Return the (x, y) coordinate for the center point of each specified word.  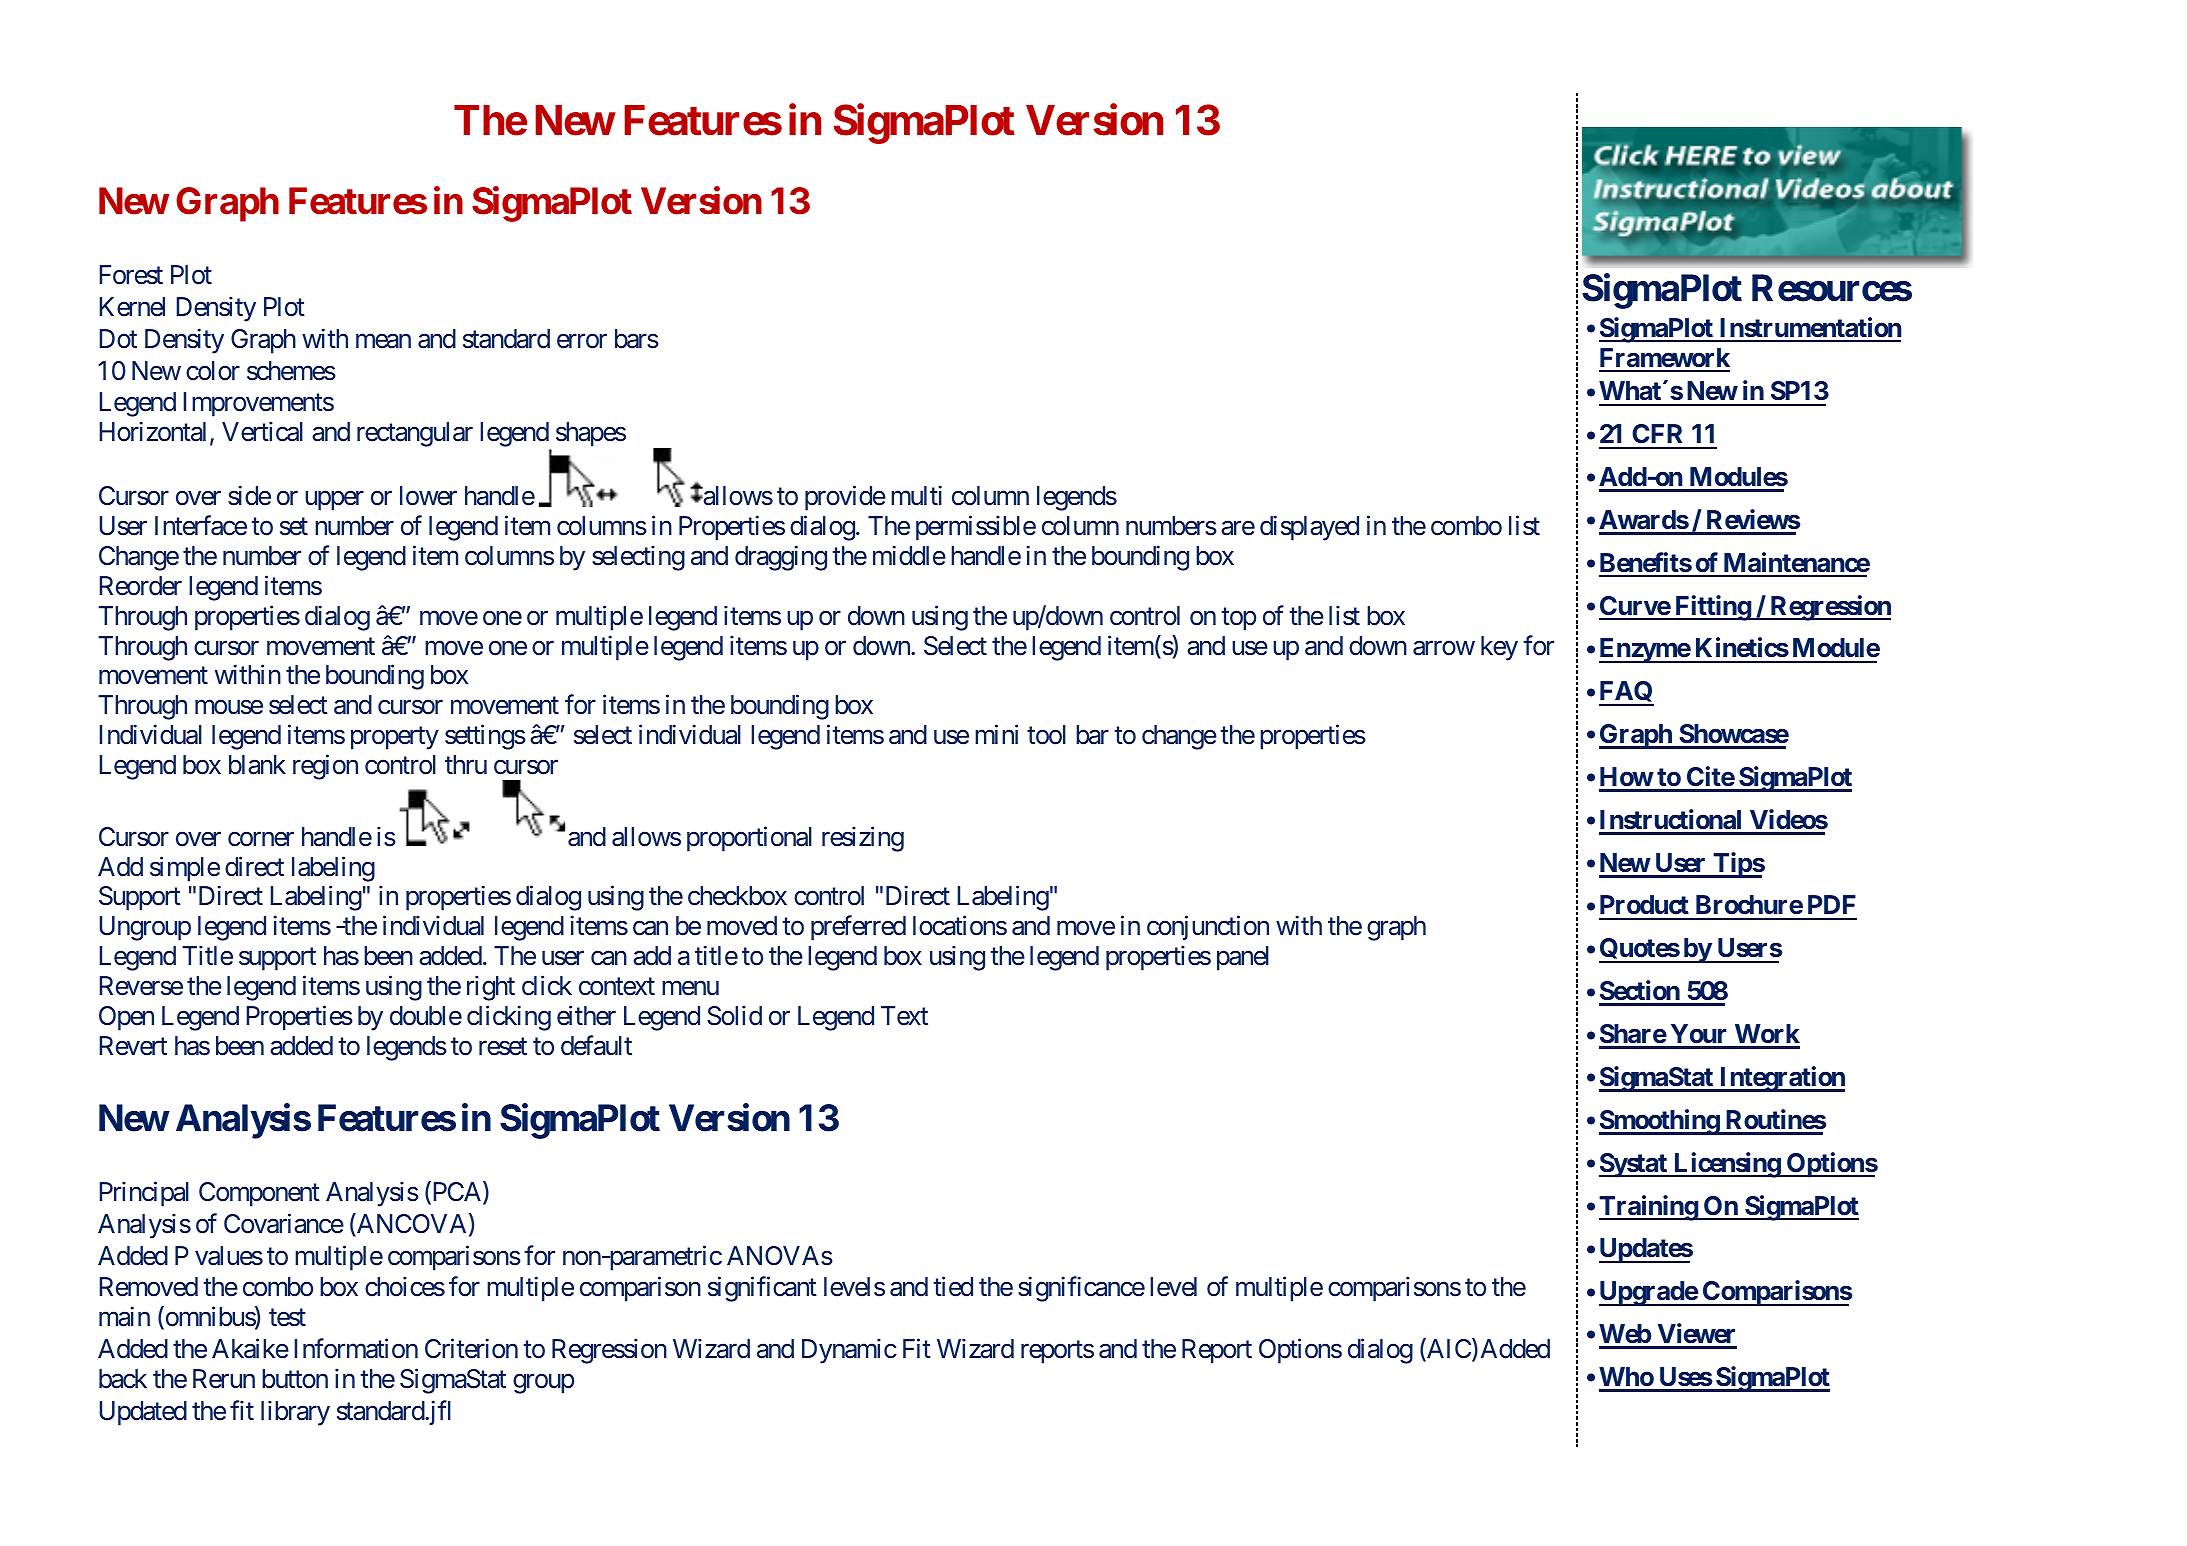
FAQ (1626, 693)
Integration (1781, 1079)
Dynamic (849, 1351)
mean (383, 341)
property (395, 738)
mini (996, 734)
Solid (734, 1015)
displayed (1309, 528)
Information (356, 1348)
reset (503, 1047)
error (582, 341)
